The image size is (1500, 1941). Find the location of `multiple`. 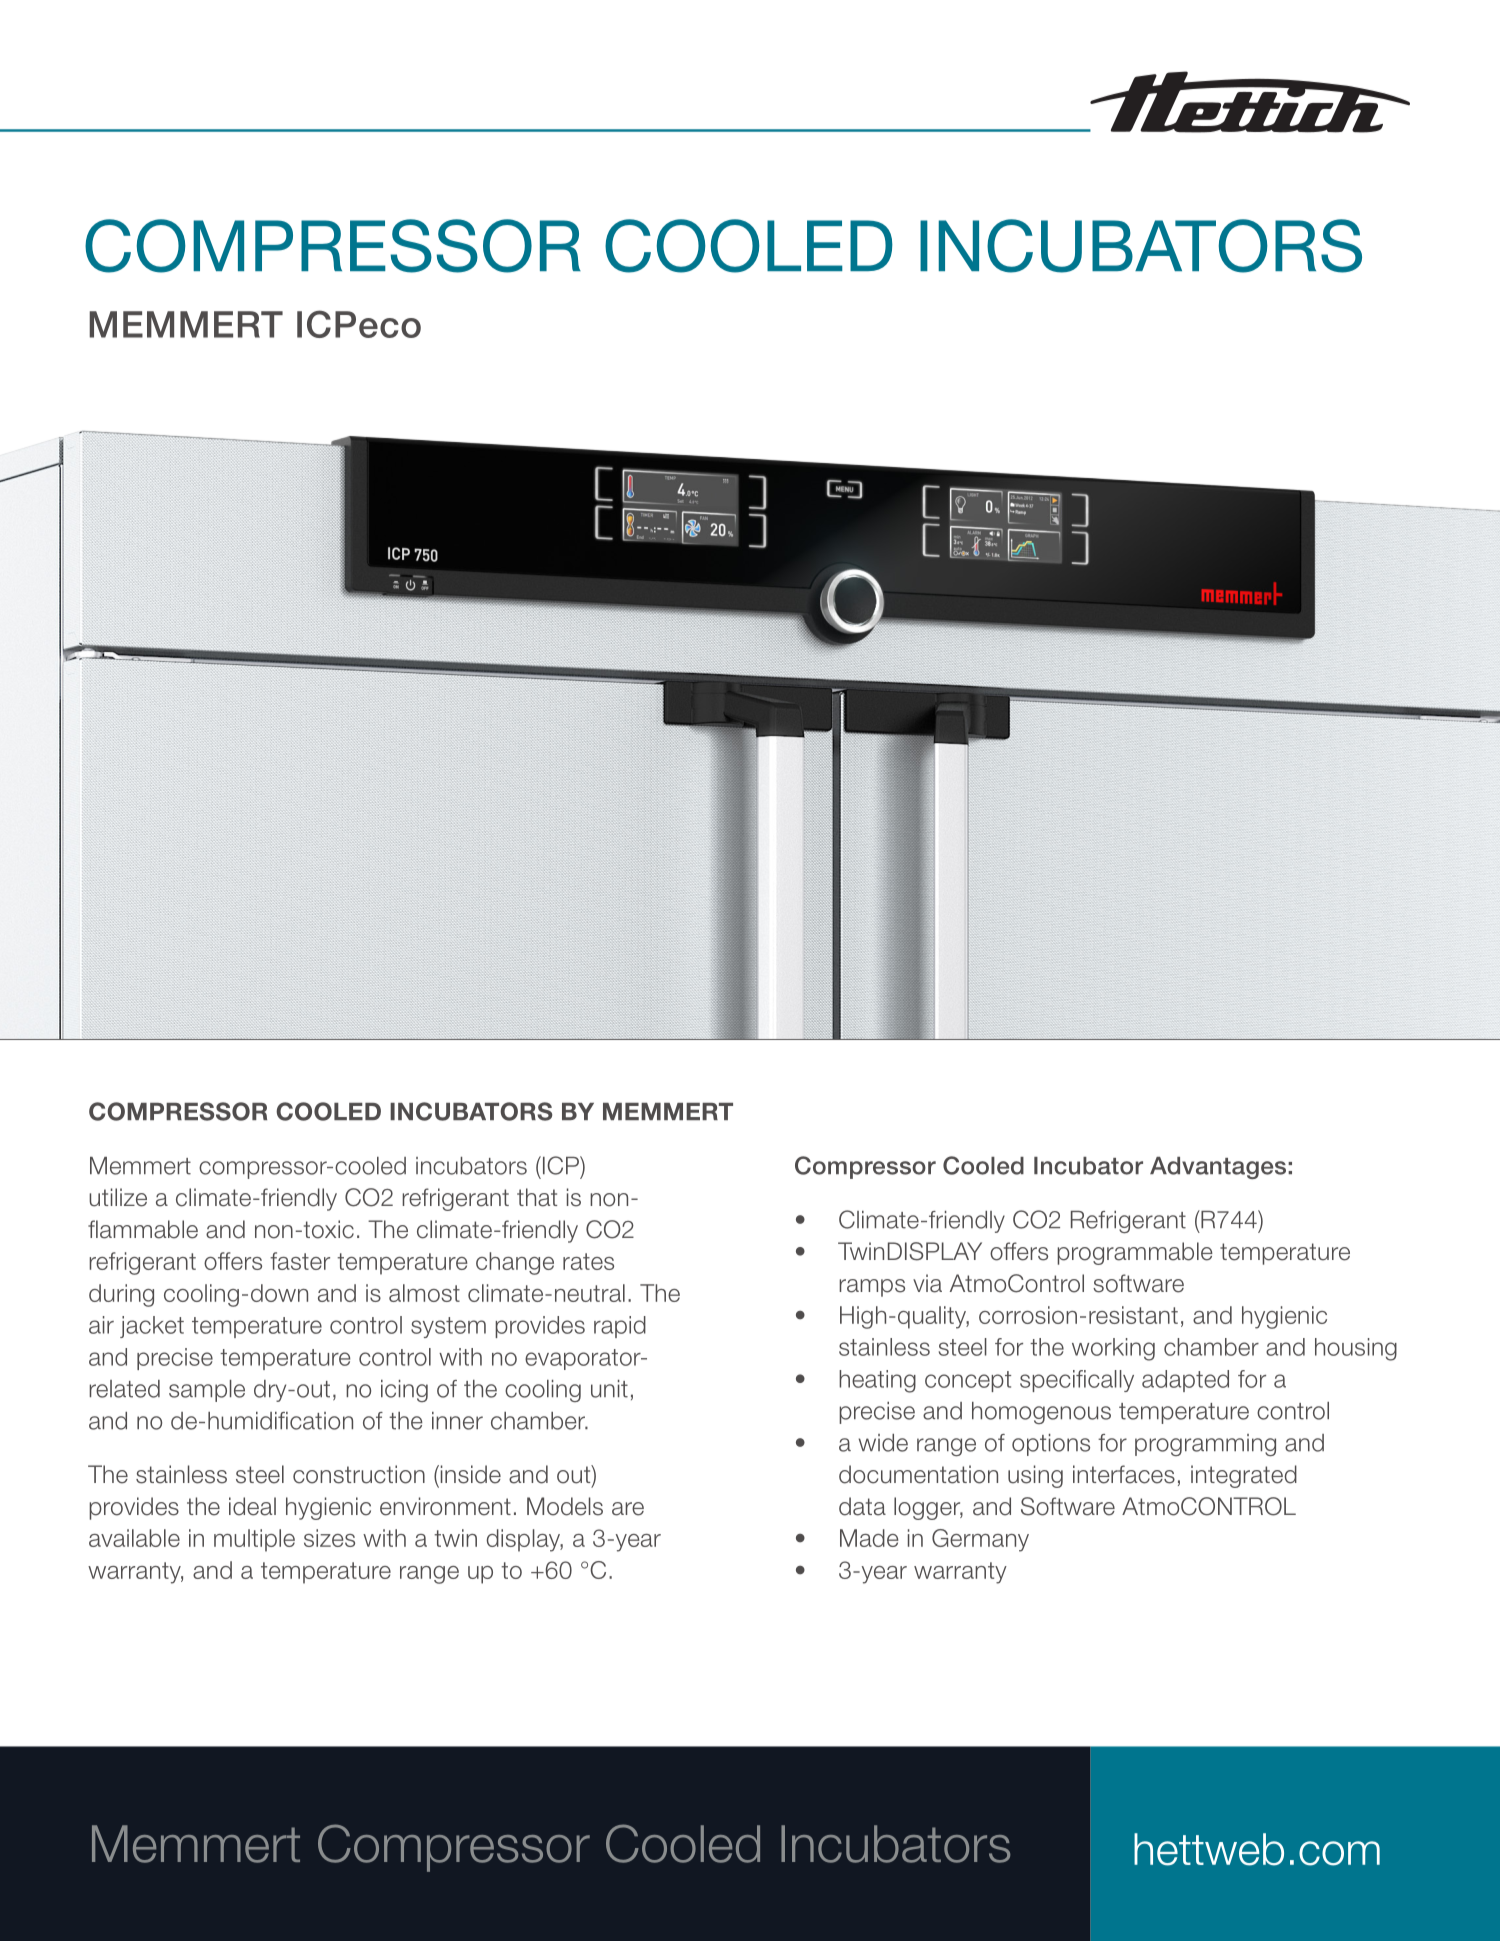

multiple is located at coordinates (254, 1540).
